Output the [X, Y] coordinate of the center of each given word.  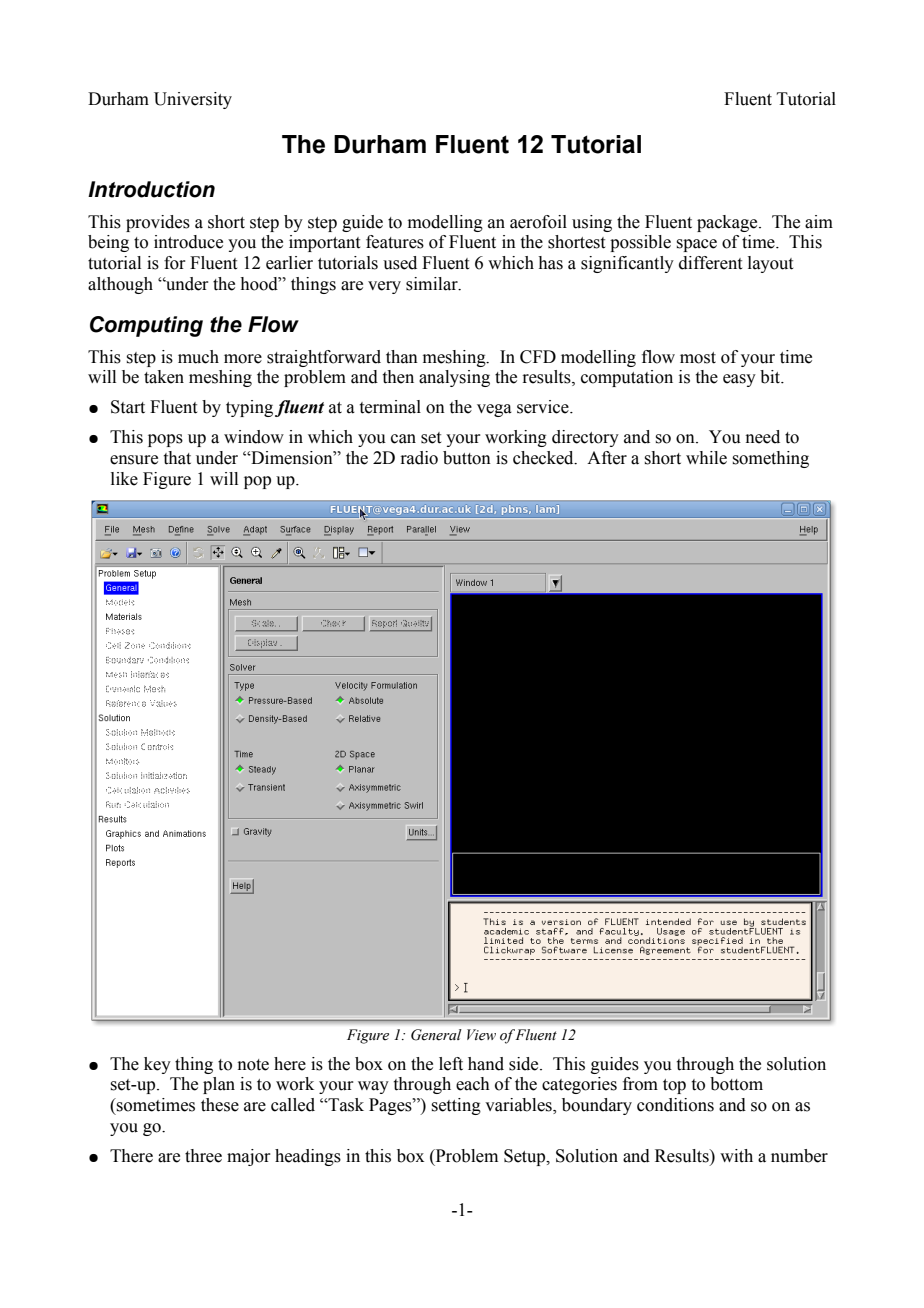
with [736, 1156]
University [193, 100]
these [220, 1105]
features [395, 242]
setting [456, 1106]
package [728, 223]
